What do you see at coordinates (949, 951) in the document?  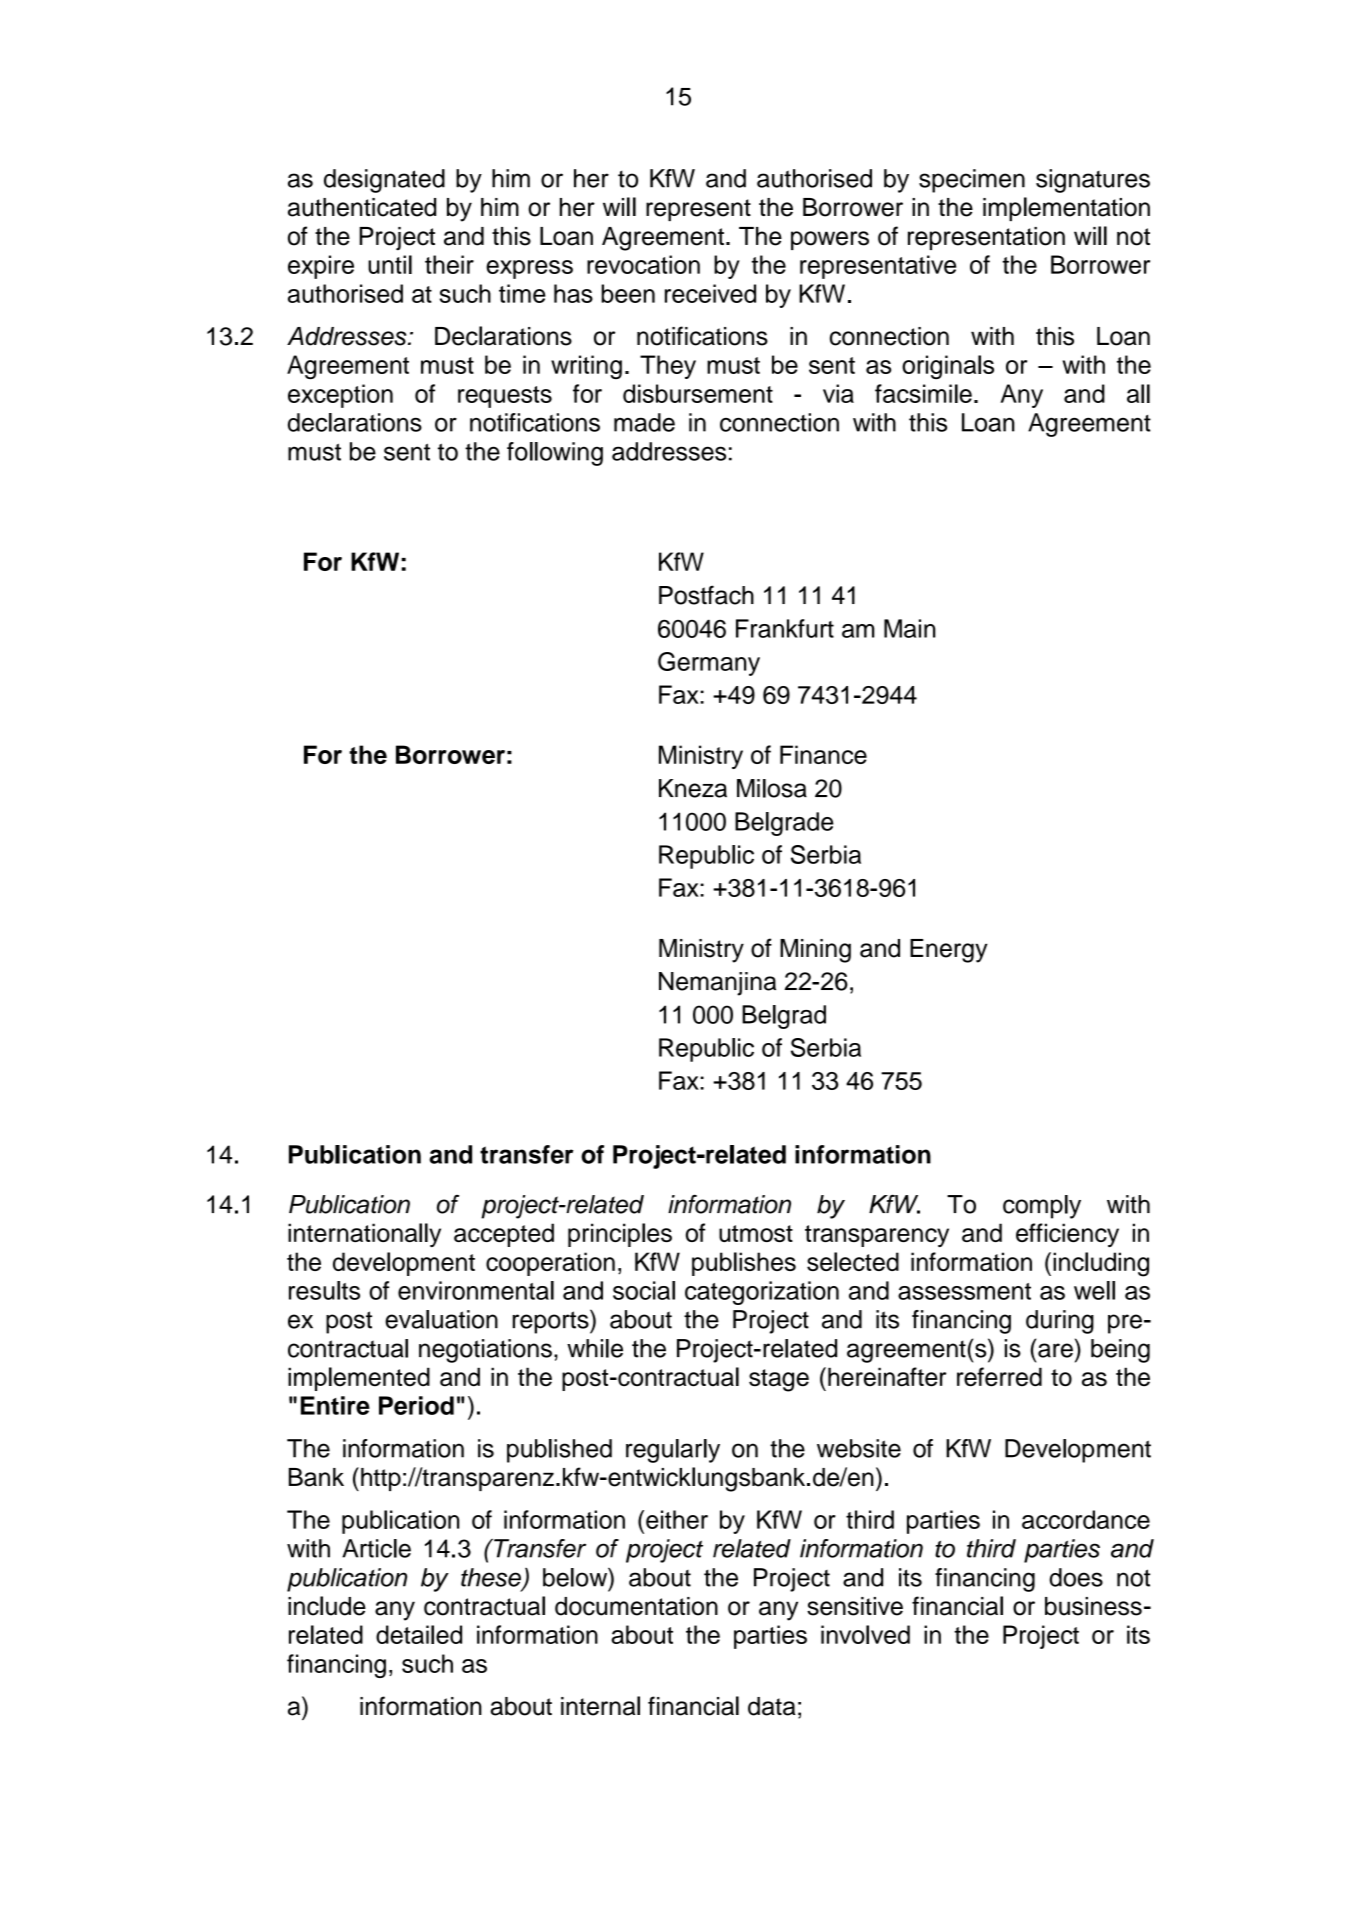 I see `Energy` at bounding box center [949, 951].
